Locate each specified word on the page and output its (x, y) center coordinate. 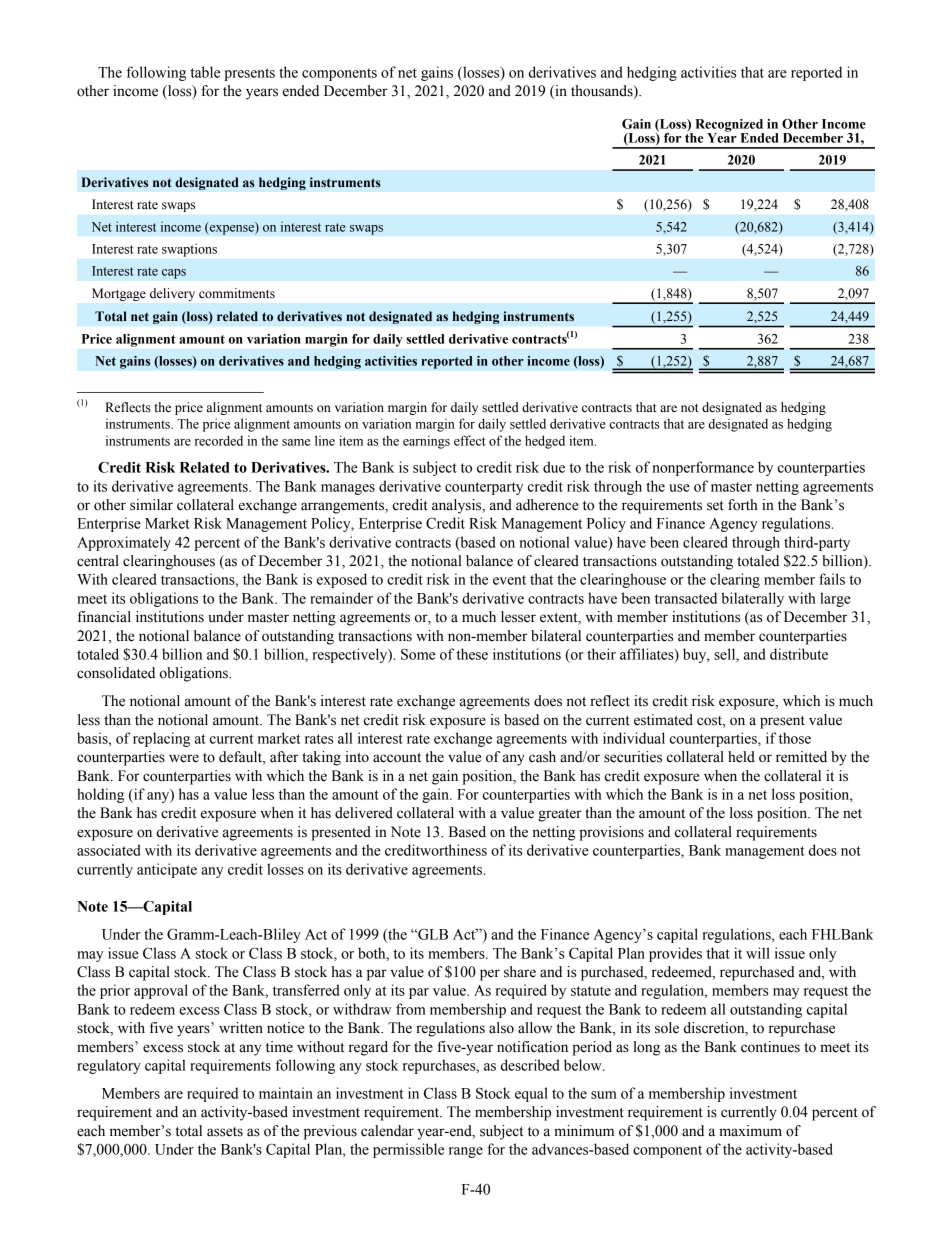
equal (531, 1094)
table (205, 72)
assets (225, 1132)
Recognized (729, 126)
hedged (545, 442)
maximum (750, 1131)
